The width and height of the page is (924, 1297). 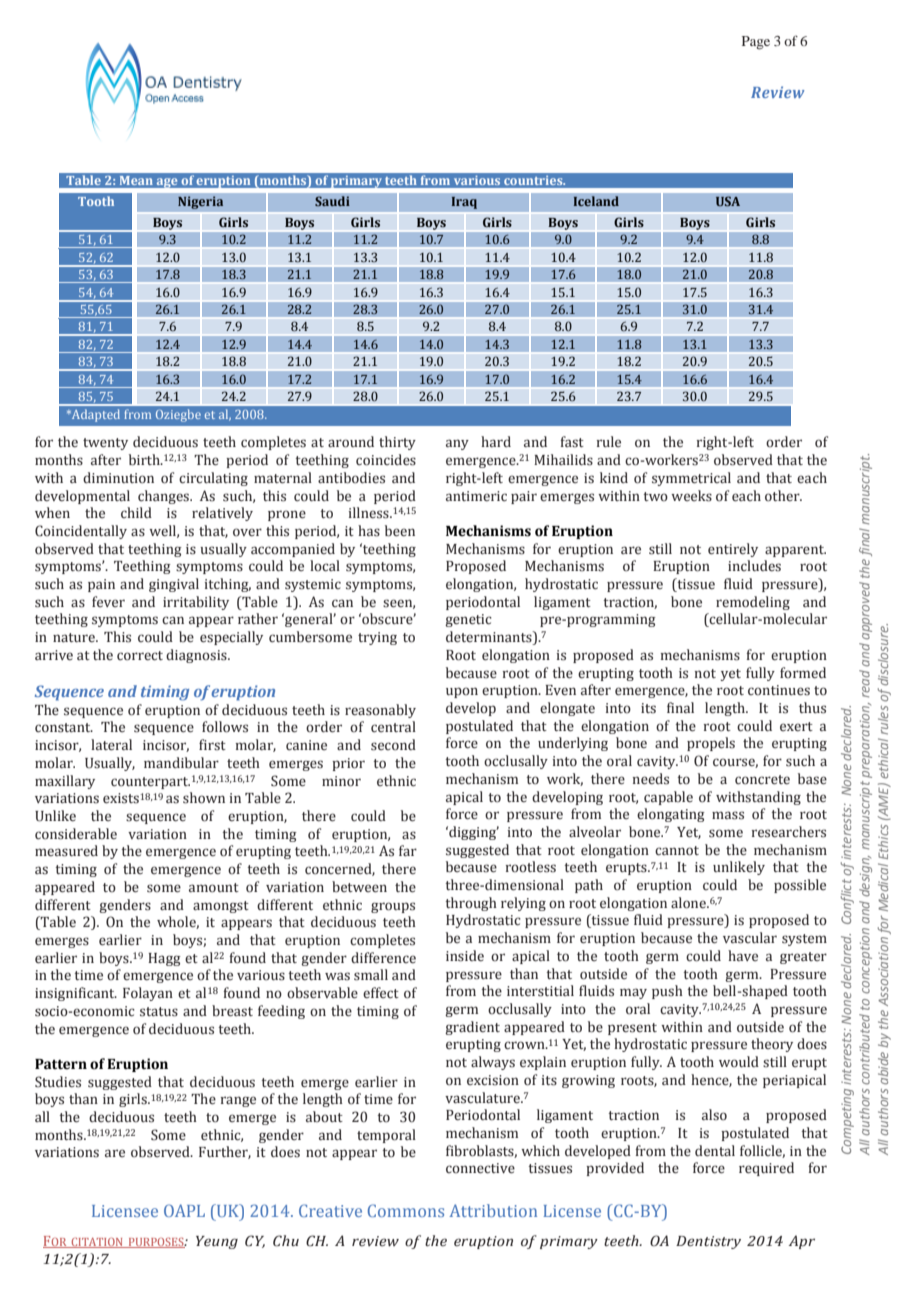 What do you see at coordinates (201, 202) in the page?
I see `Nigeria` at bounding box center [201, 202].
